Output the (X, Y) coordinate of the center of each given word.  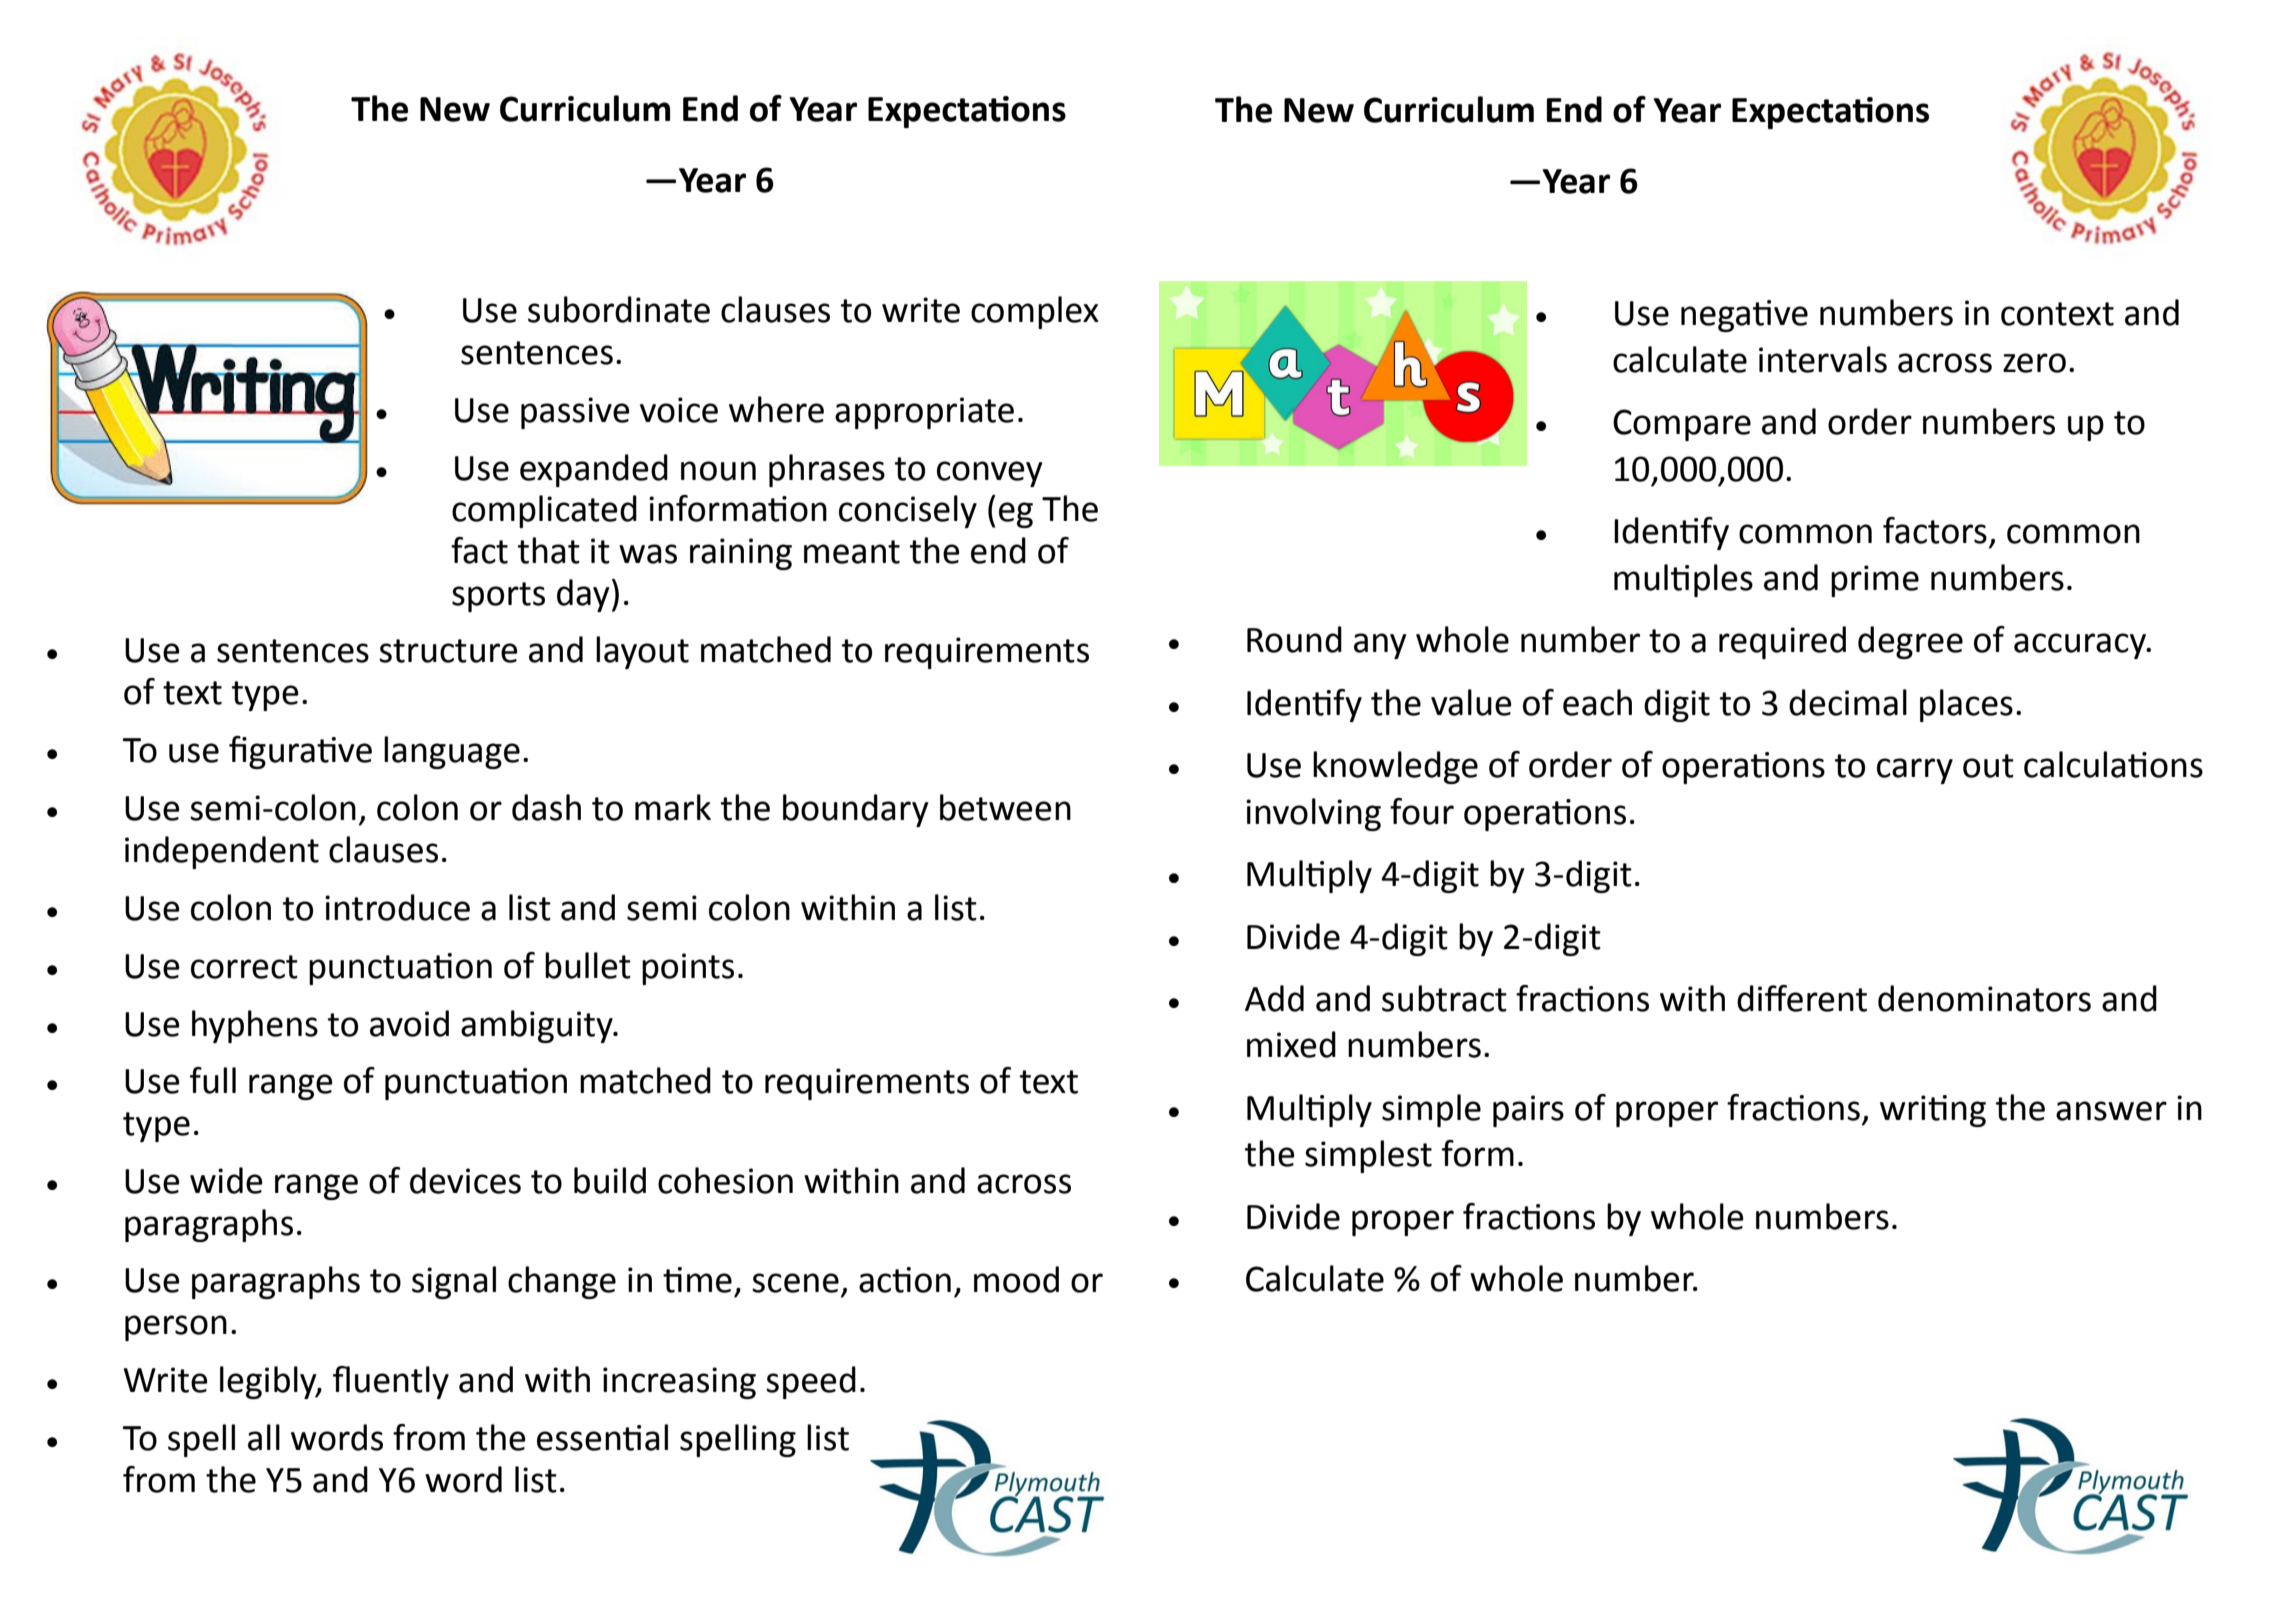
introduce (397, 907)
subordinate (619, 309)
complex (1035, 312)
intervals (1823, 359)
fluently (391, 1382)
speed (811, 1382)
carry (1915, 771)
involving (1313, 814)
